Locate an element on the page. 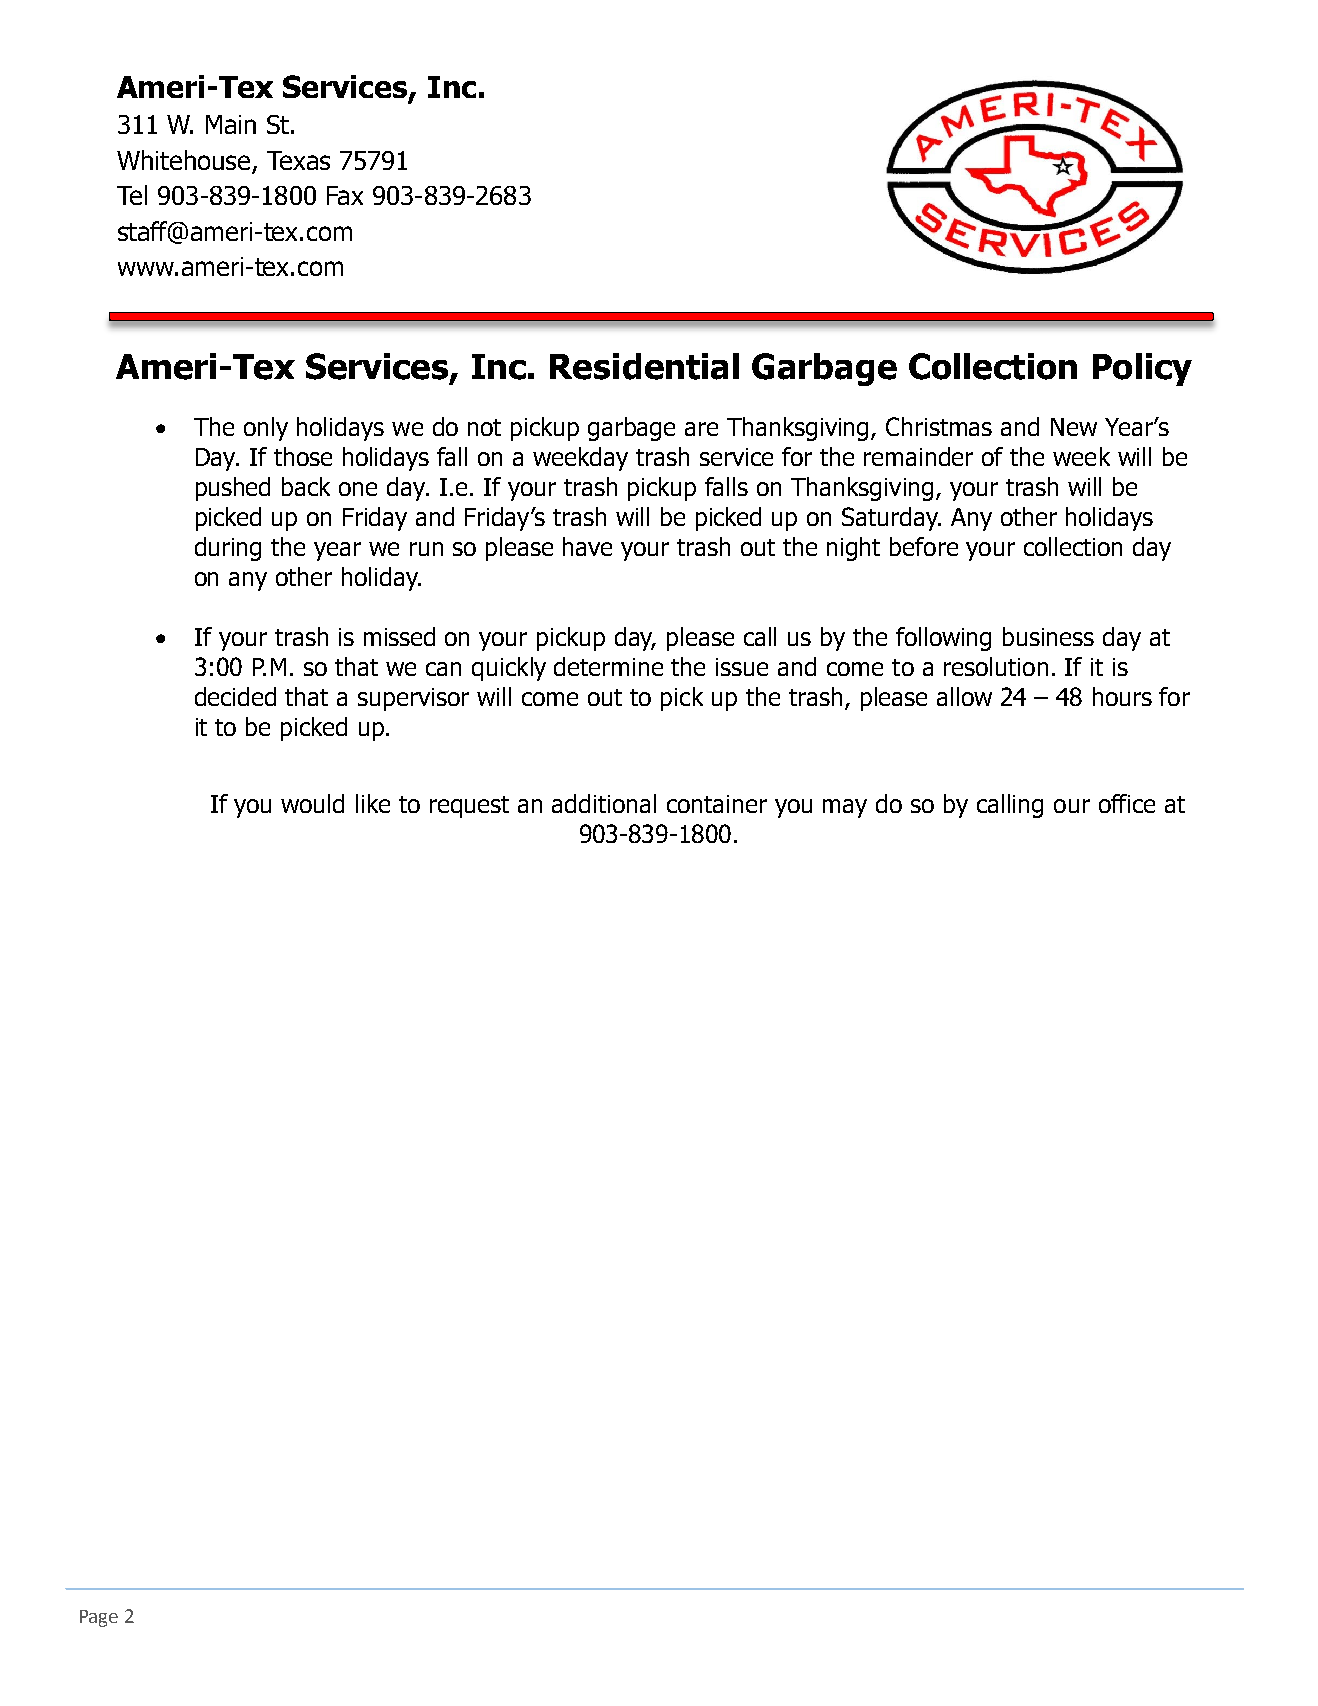  office is located at coordinates (1127, 803).
